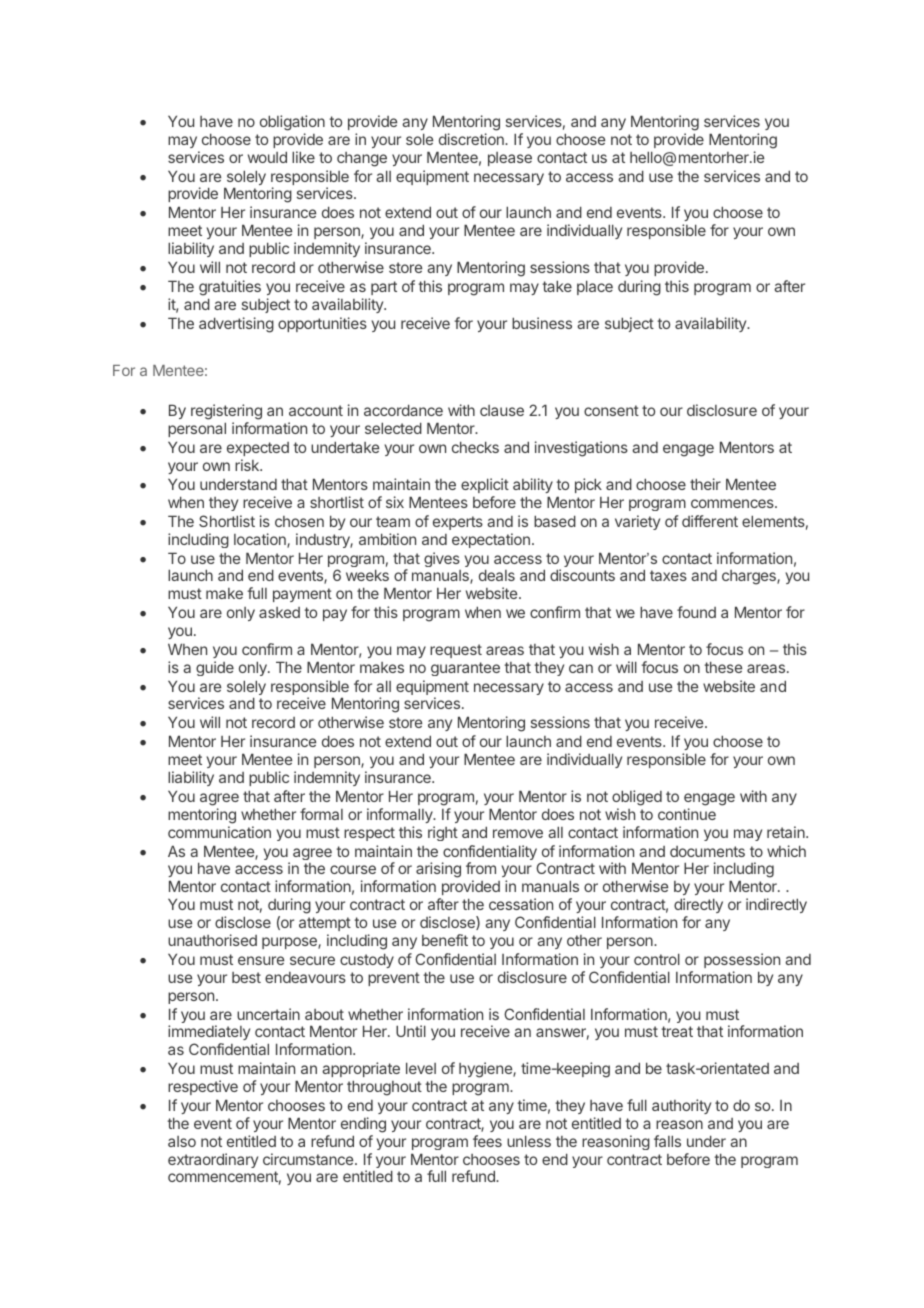  Describe the element at coordinates (267, 157) in the screenshot. I see `would` at that location.
